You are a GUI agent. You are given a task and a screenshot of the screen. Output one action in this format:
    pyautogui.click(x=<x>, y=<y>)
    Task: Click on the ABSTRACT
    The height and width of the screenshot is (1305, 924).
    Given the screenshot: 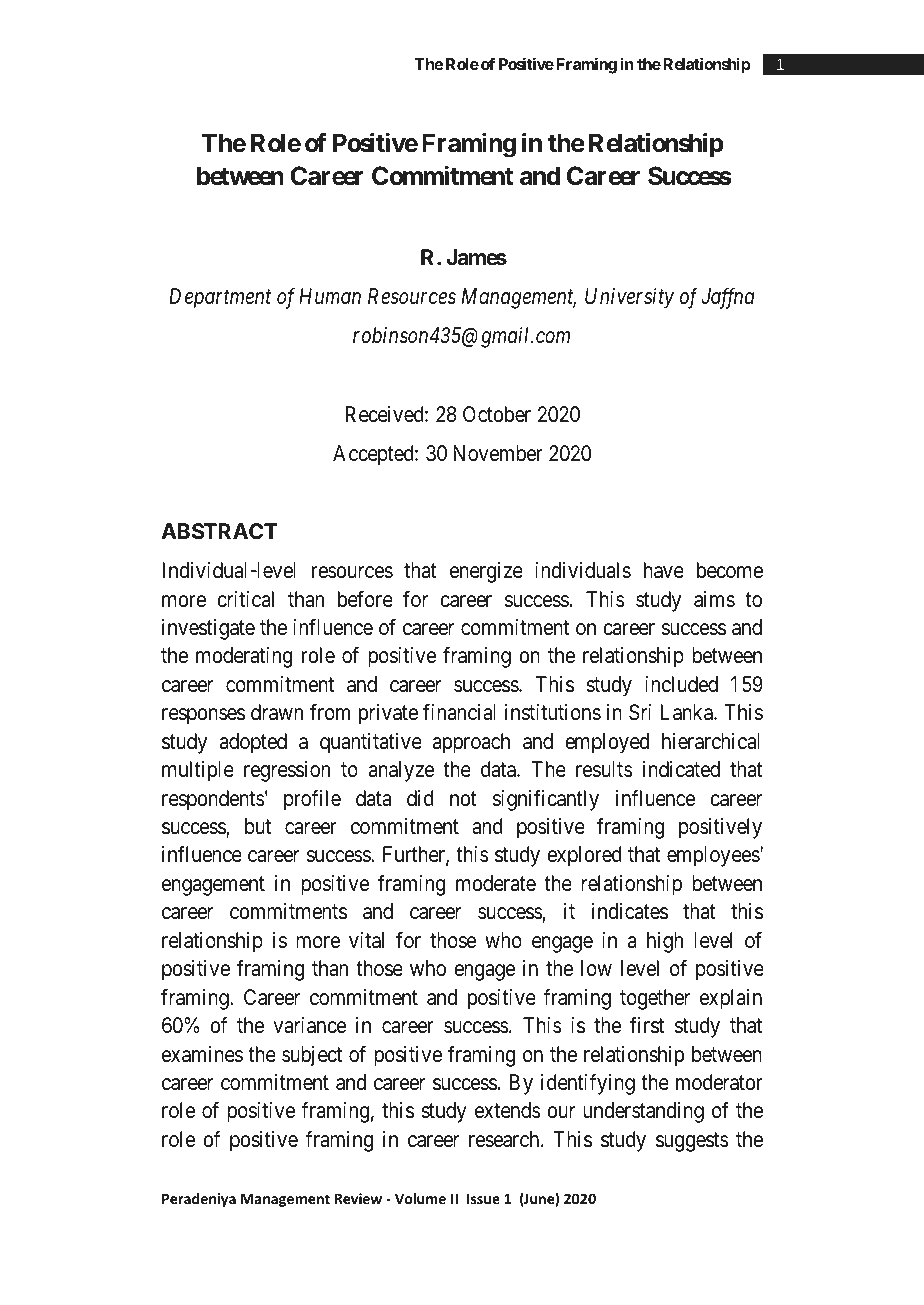 What is the action you would take?
    pyautogui.click(x=219, y=531)
